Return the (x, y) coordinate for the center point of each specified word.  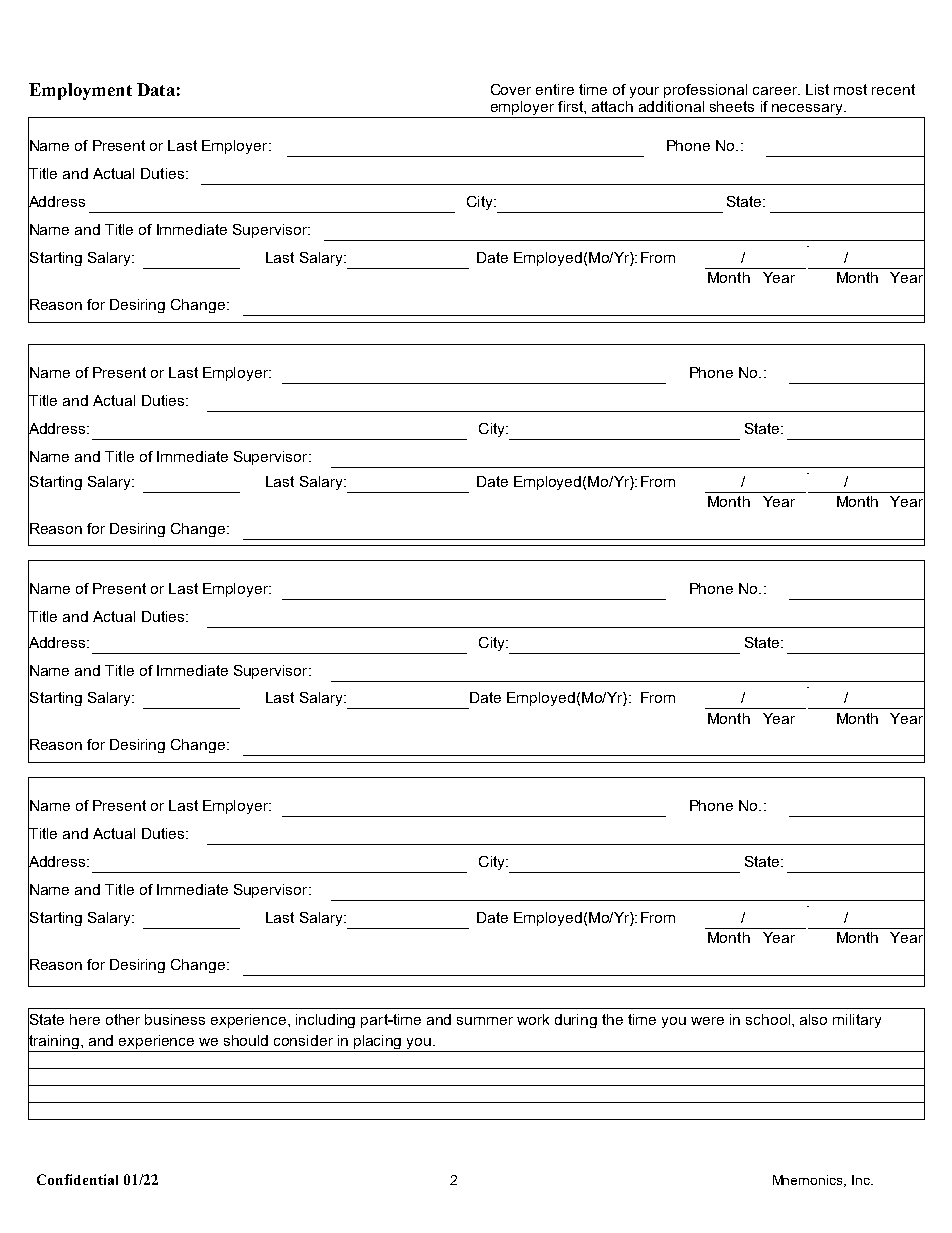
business (175, 1019)
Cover (511, 89)
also (813, 1019)
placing (378, 1043)
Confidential (77, 1179)
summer (485, 1021)
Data (156, 89)
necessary (807, 111)
